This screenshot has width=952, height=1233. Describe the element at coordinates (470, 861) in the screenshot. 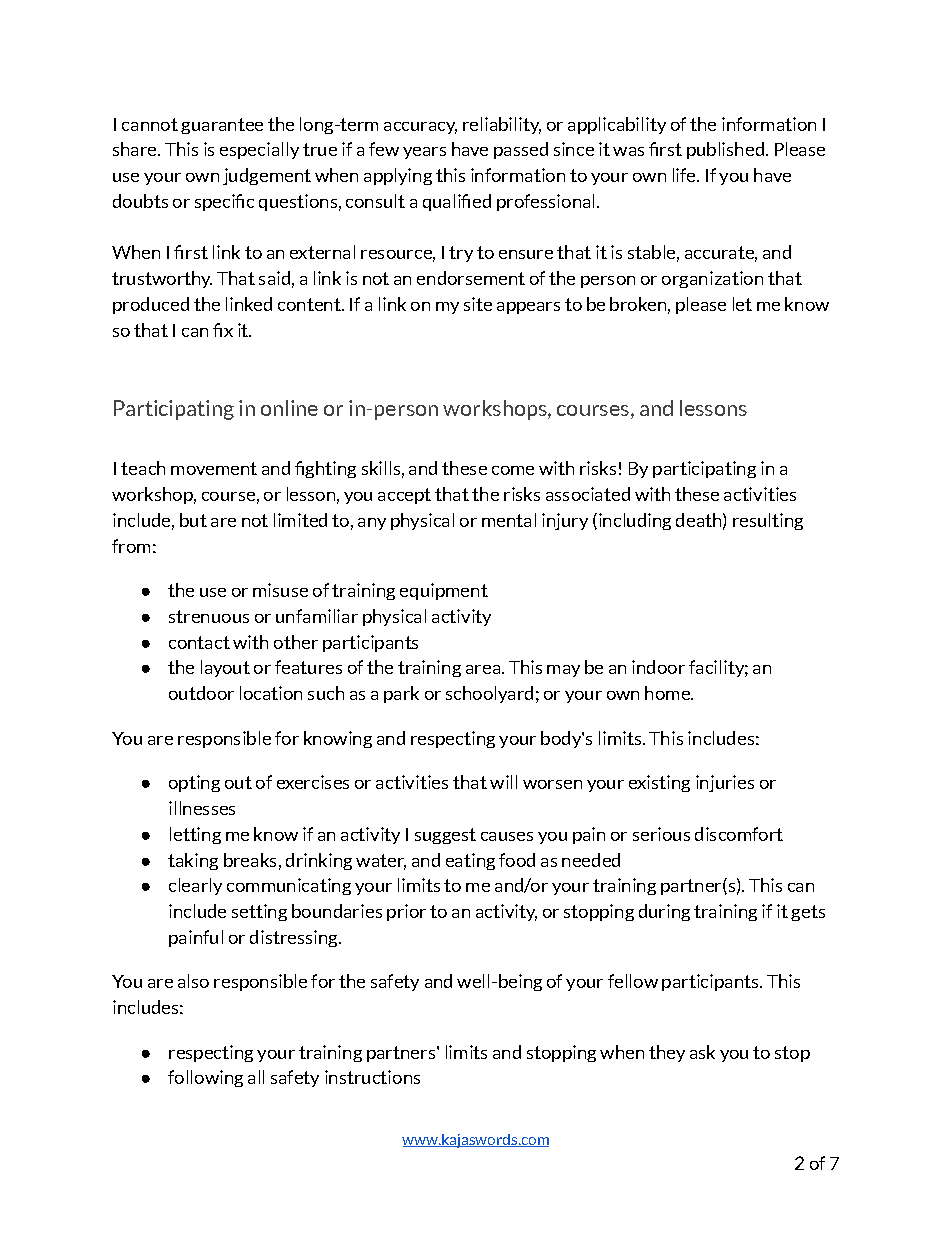

I see `eating` at that location.
